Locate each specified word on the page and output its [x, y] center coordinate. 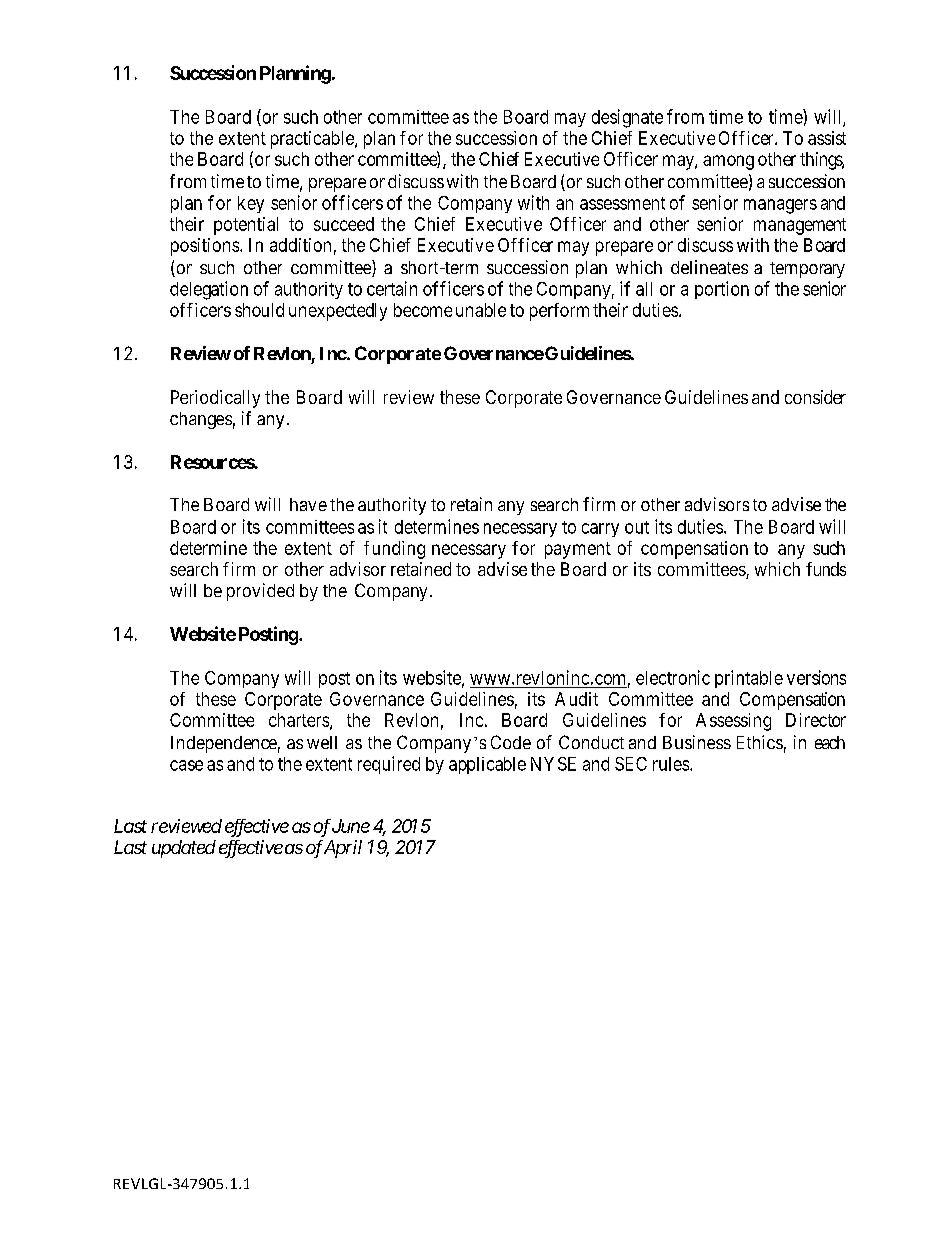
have [308, 504]
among [728, 162]
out [637, 527]
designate [627, 118]
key [251, 204]
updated [184, 849]
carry [600, 530]
